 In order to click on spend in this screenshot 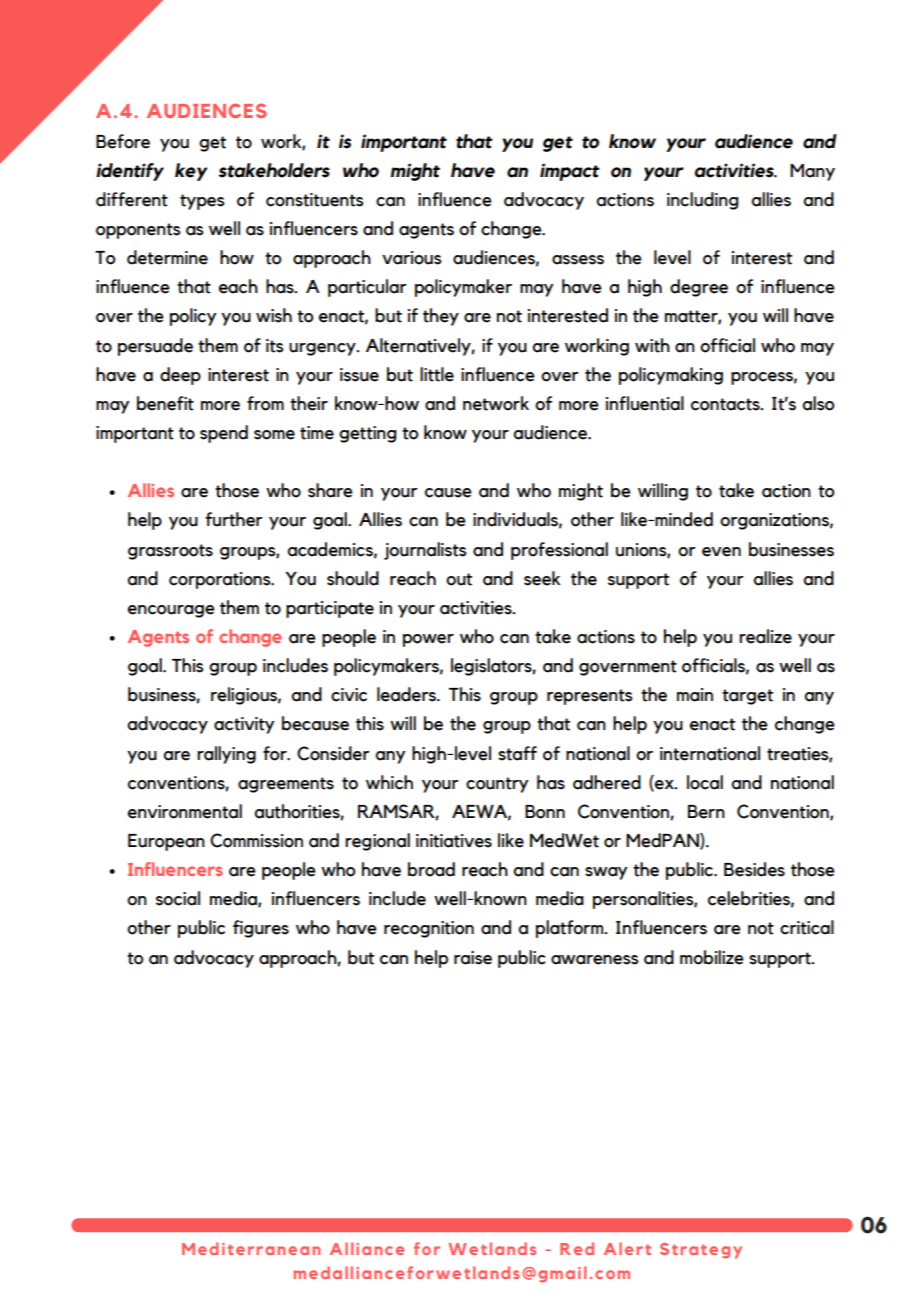, I will do `click(224, 434)`.
